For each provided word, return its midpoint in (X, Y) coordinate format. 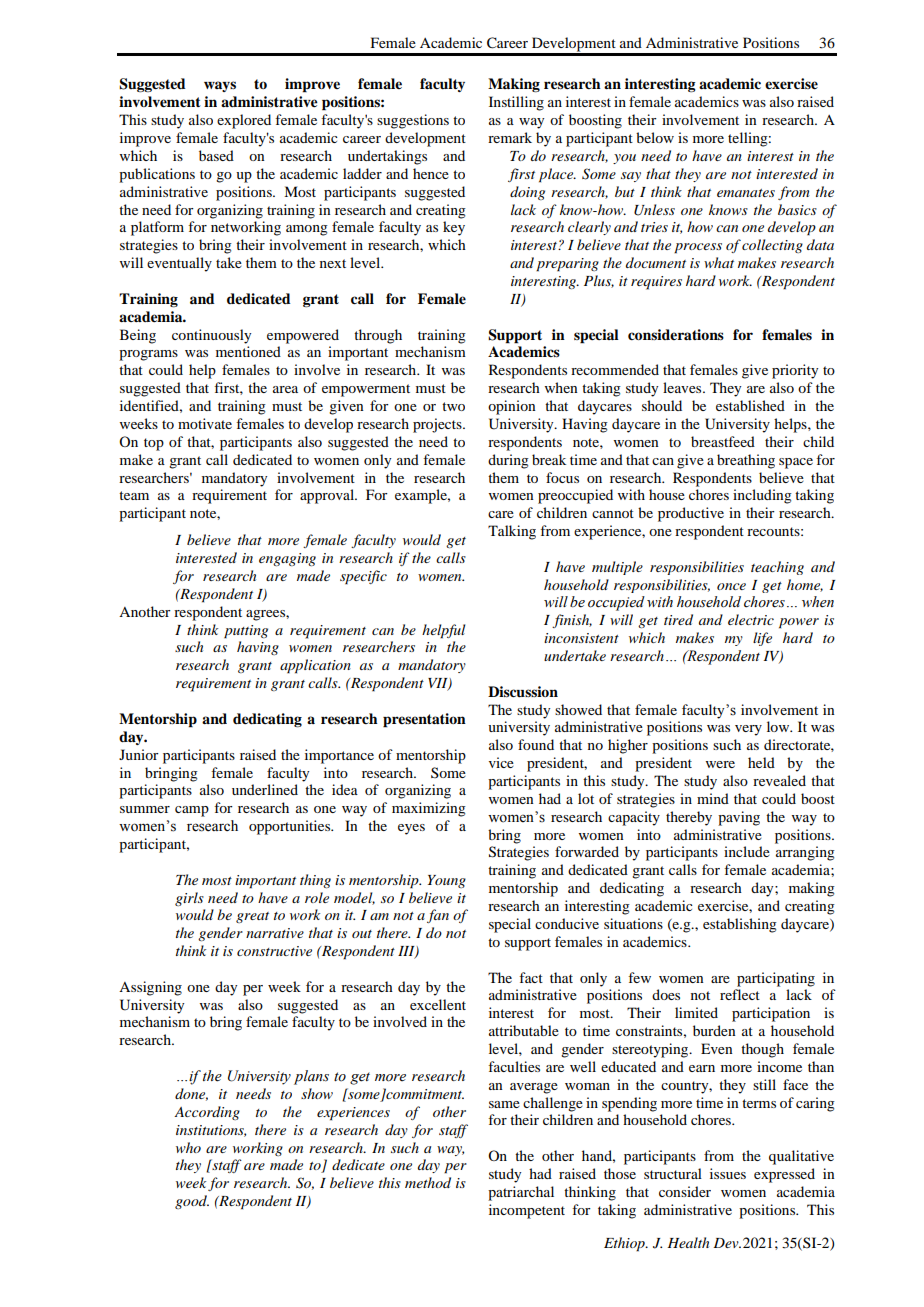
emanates (746, 193)
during (508, 461)
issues (728, 1173)
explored (244, 121)
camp (192, 811)
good (192, 1202)
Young (447, 881)
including (762, 496)
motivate (205, 423)
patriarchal (521, 1193)
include (747, 851)
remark (510, 137)
